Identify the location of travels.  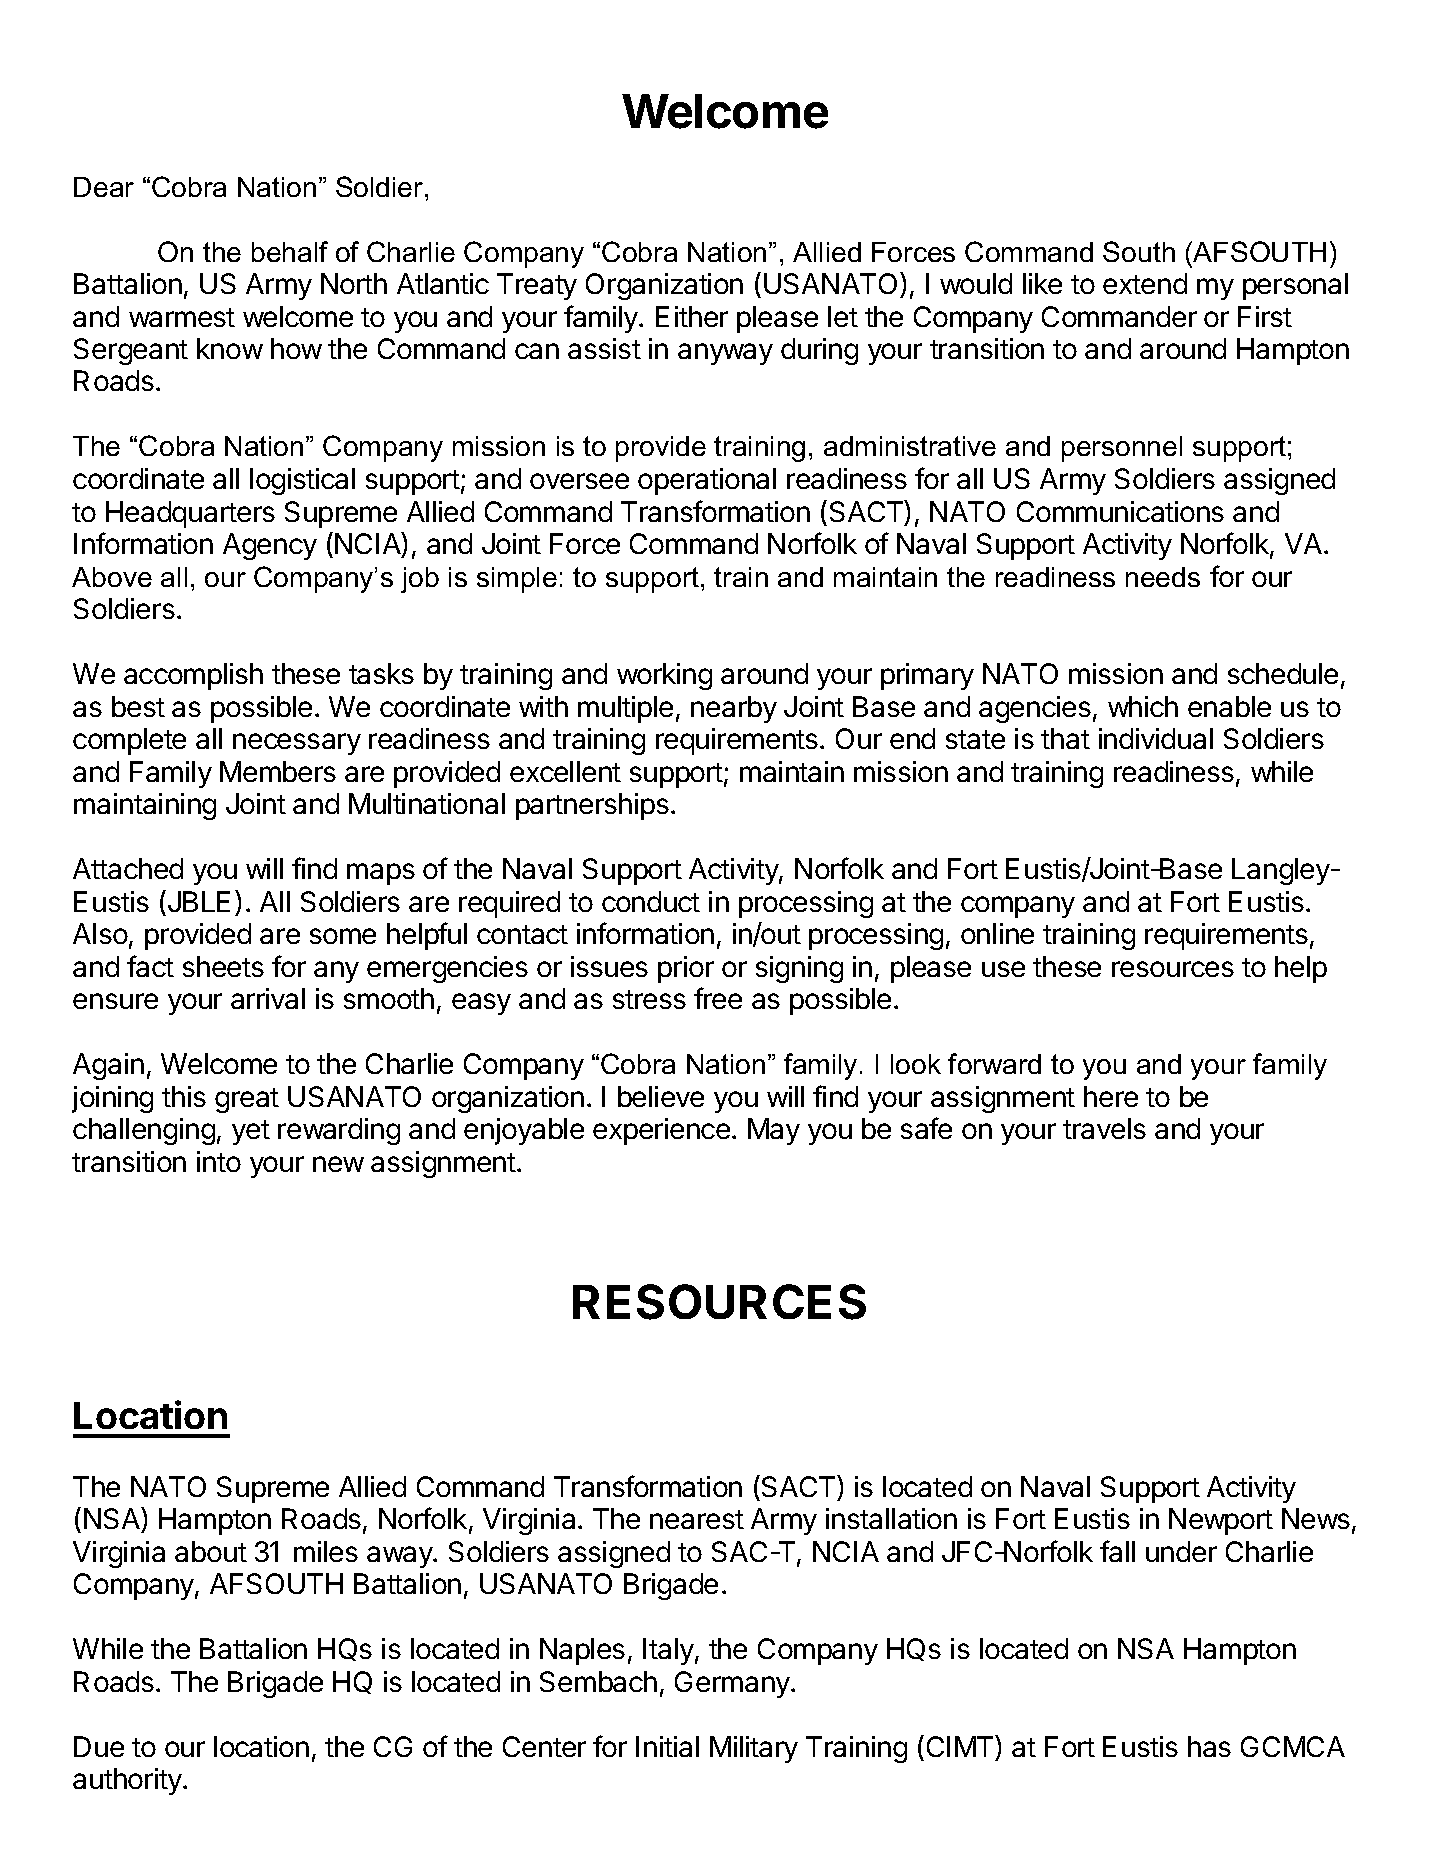
(1104, 1128).
